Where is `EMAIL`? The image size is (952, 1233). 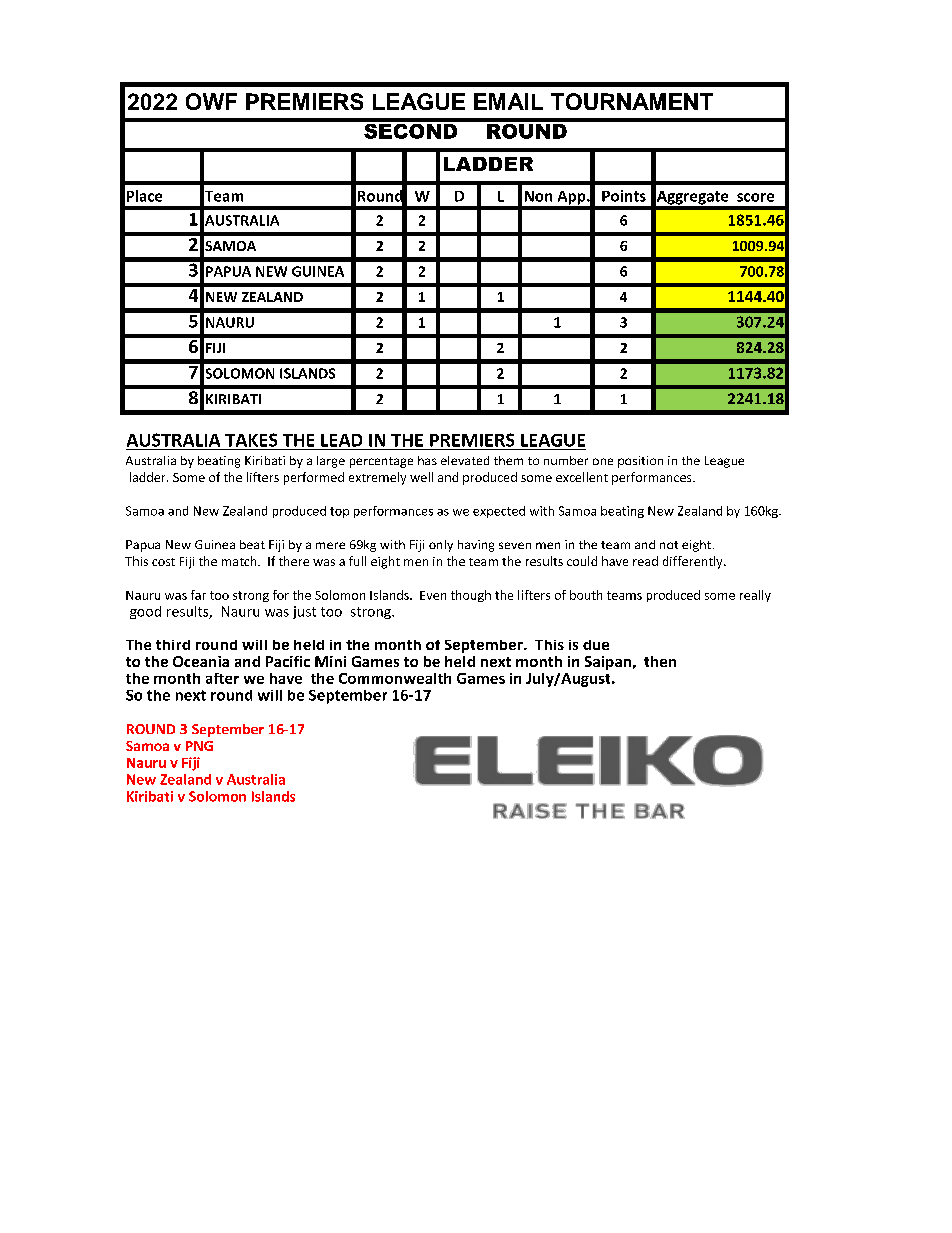 EMAIL is located at coordinates (508, 101).
